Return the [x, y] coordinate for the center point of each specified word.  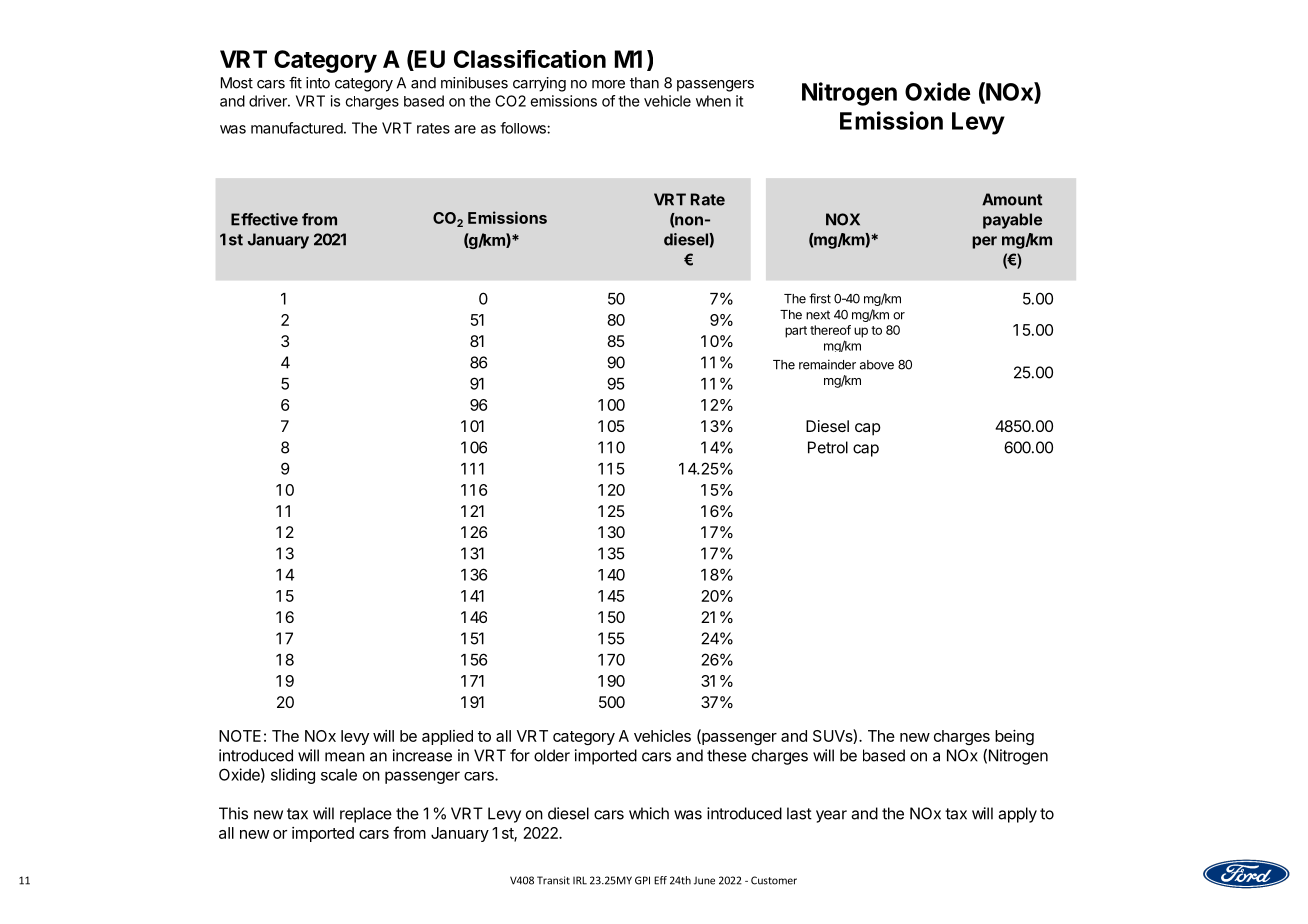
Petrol [828, 447]
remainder [827, 364]
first [820, 298]
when [713, 101]
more [608, 84]
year [831, 816]
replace [366, 815]
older [552, 755]
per [984, 242]
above [877, 365]
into [318, 83]
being [1014, 737]
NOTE [240, 736]
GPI [642, 880]
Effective [264, 219]
